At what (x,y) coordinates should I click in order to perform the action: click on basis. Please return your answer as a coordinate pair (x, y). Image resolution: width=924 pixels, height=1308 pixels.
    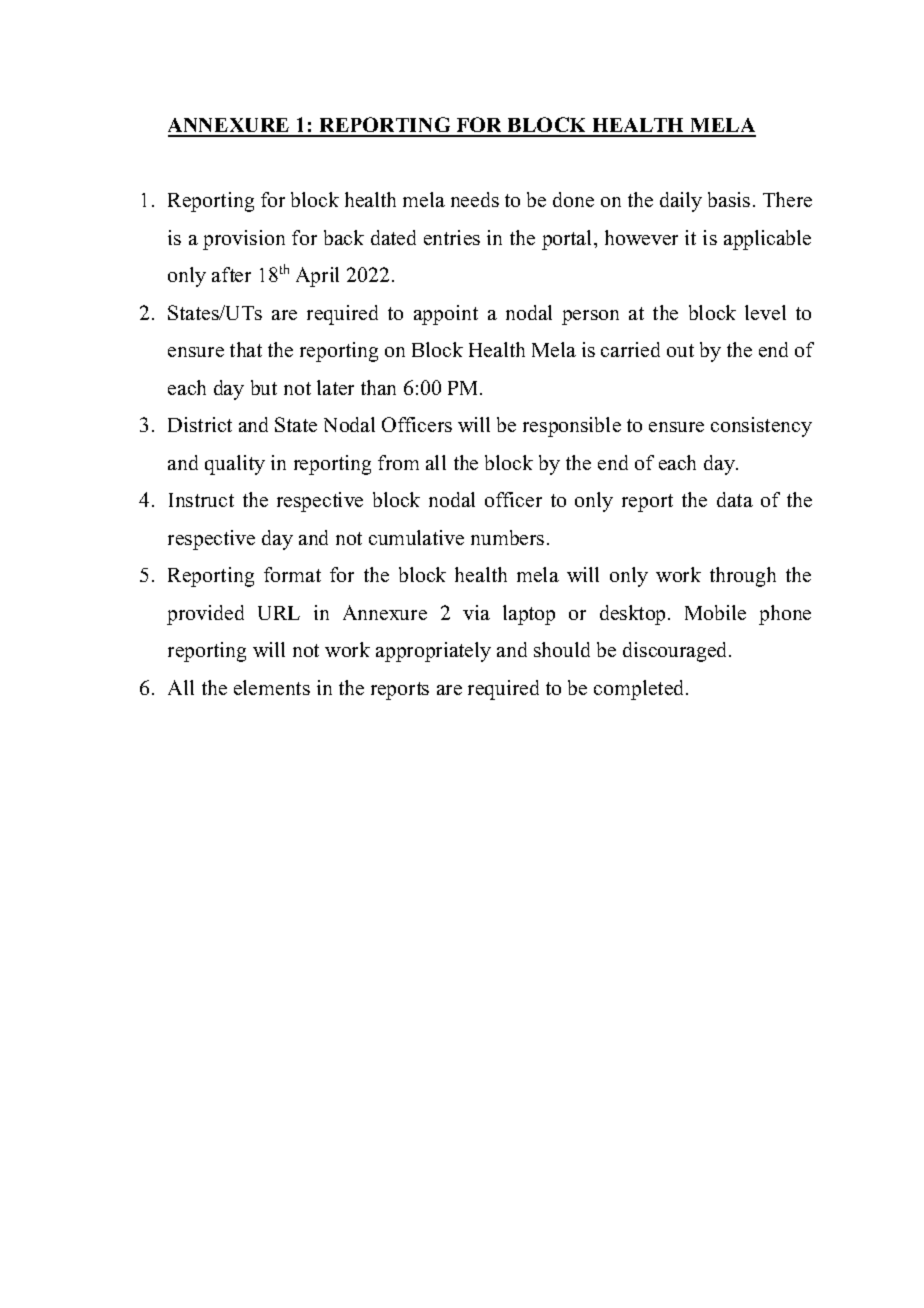
    Looking at the image, I should click on (729, 199).
